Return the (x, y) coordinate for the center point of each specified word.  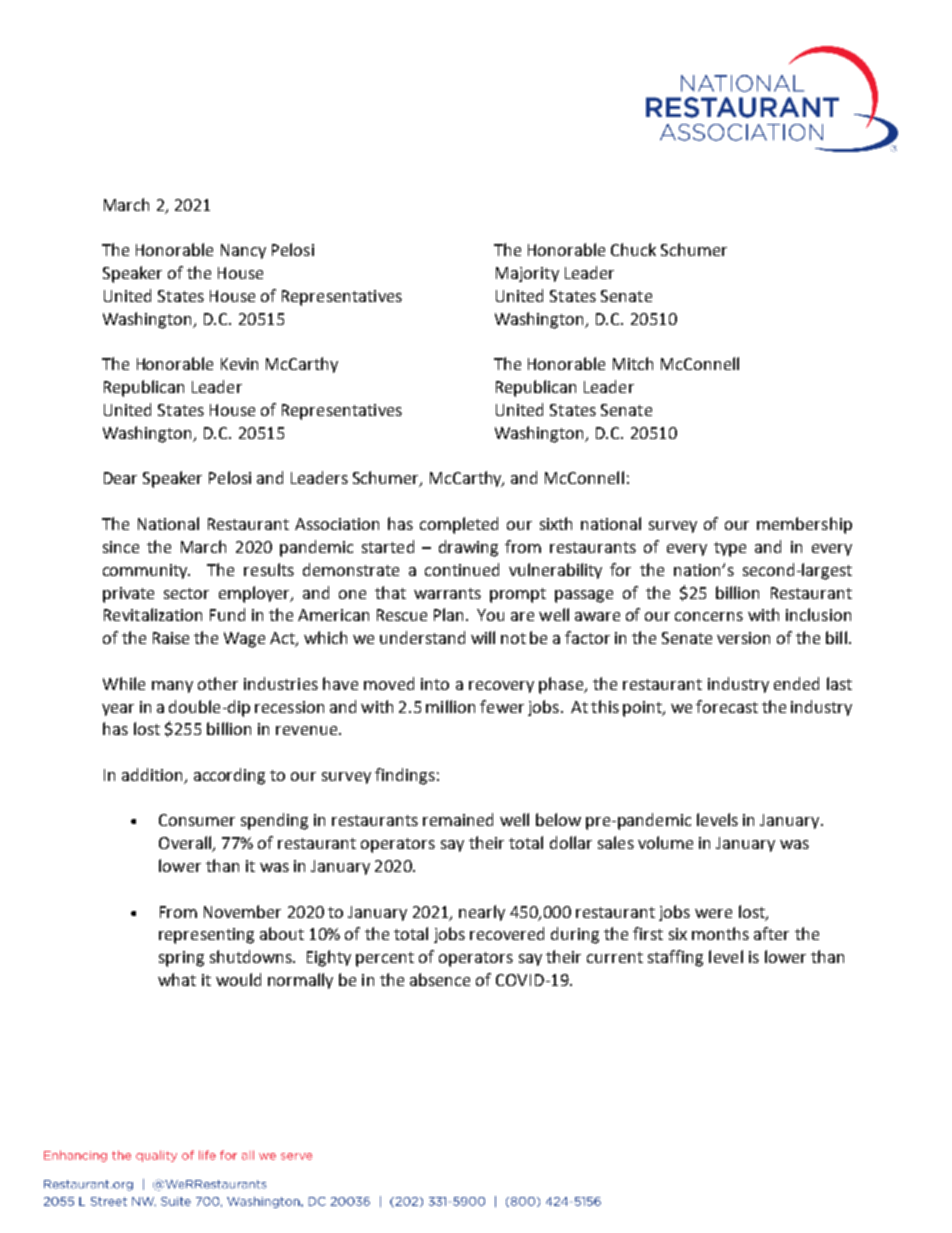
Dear (120, 478)
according (229, 776)
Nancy (243, 251)
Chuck (633, 249)
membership (804, 525)
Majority (527, 274)
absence (440, 979)
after (771, 933)
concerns (709, 616)
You (490, 615)
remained (458, 819)
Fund (227, 614)
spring (181, 959)
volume (665, 842)
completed (459, 525)
